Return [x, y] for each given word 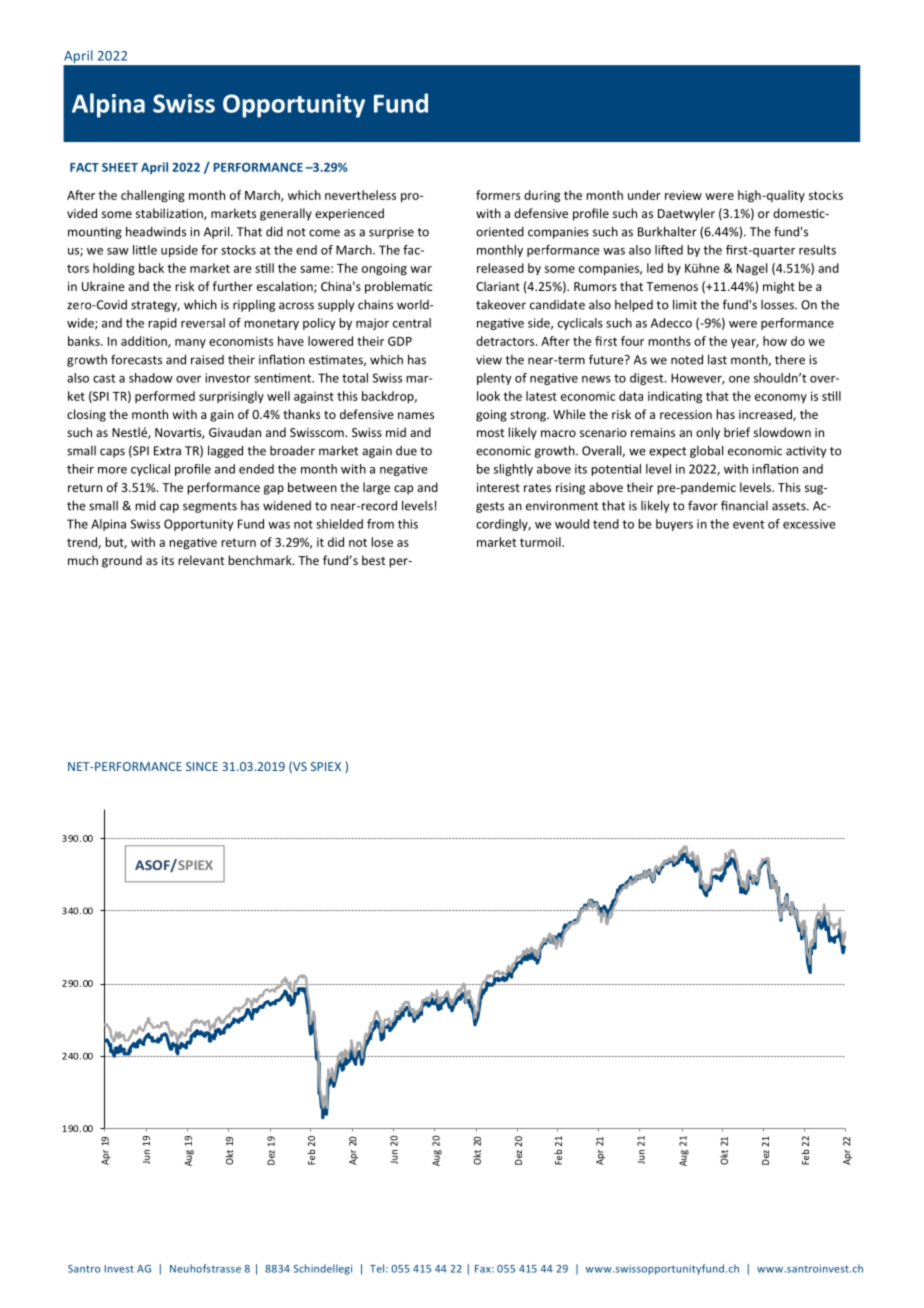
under [644, 195]
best [373, 560]
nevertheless [360, 195]
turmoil [541, 542]
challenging [153, 196]
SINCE [202, 766]
